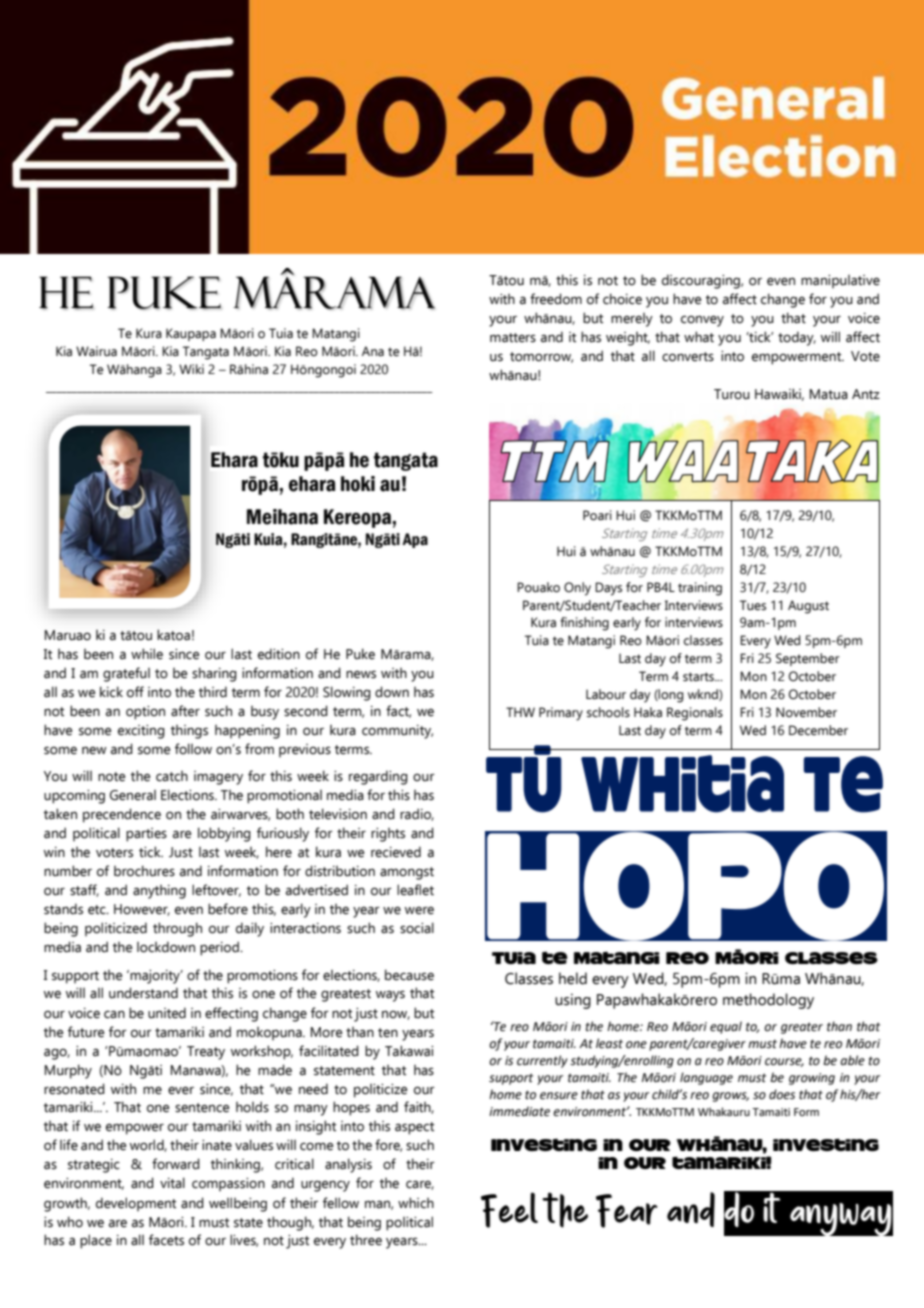  I want to click on methodology, so click(768, 1001).
